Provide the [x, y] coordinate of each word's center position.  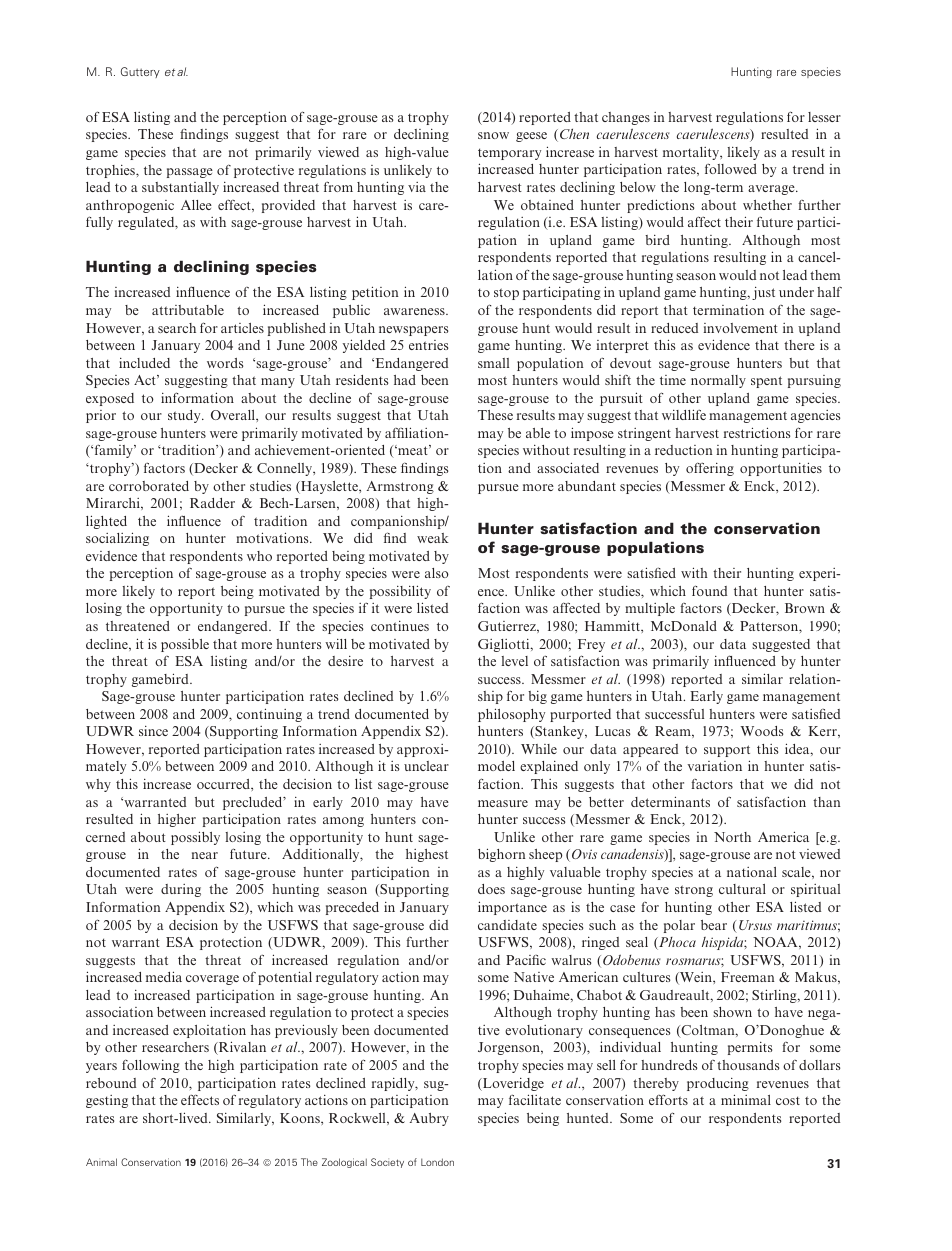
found [709, 590]
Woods [761, 731]
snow [493, 135]
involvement [740, 328]
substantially [180, 188]
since [153, 731]
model [496, 766]
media [164, 976]
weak [433, 538]
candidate [507, 925]
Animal [101, 1162]
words [225, 363]
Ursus [755, 925]
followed [731, 168]
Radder [212, 503]
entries [428, 345]
